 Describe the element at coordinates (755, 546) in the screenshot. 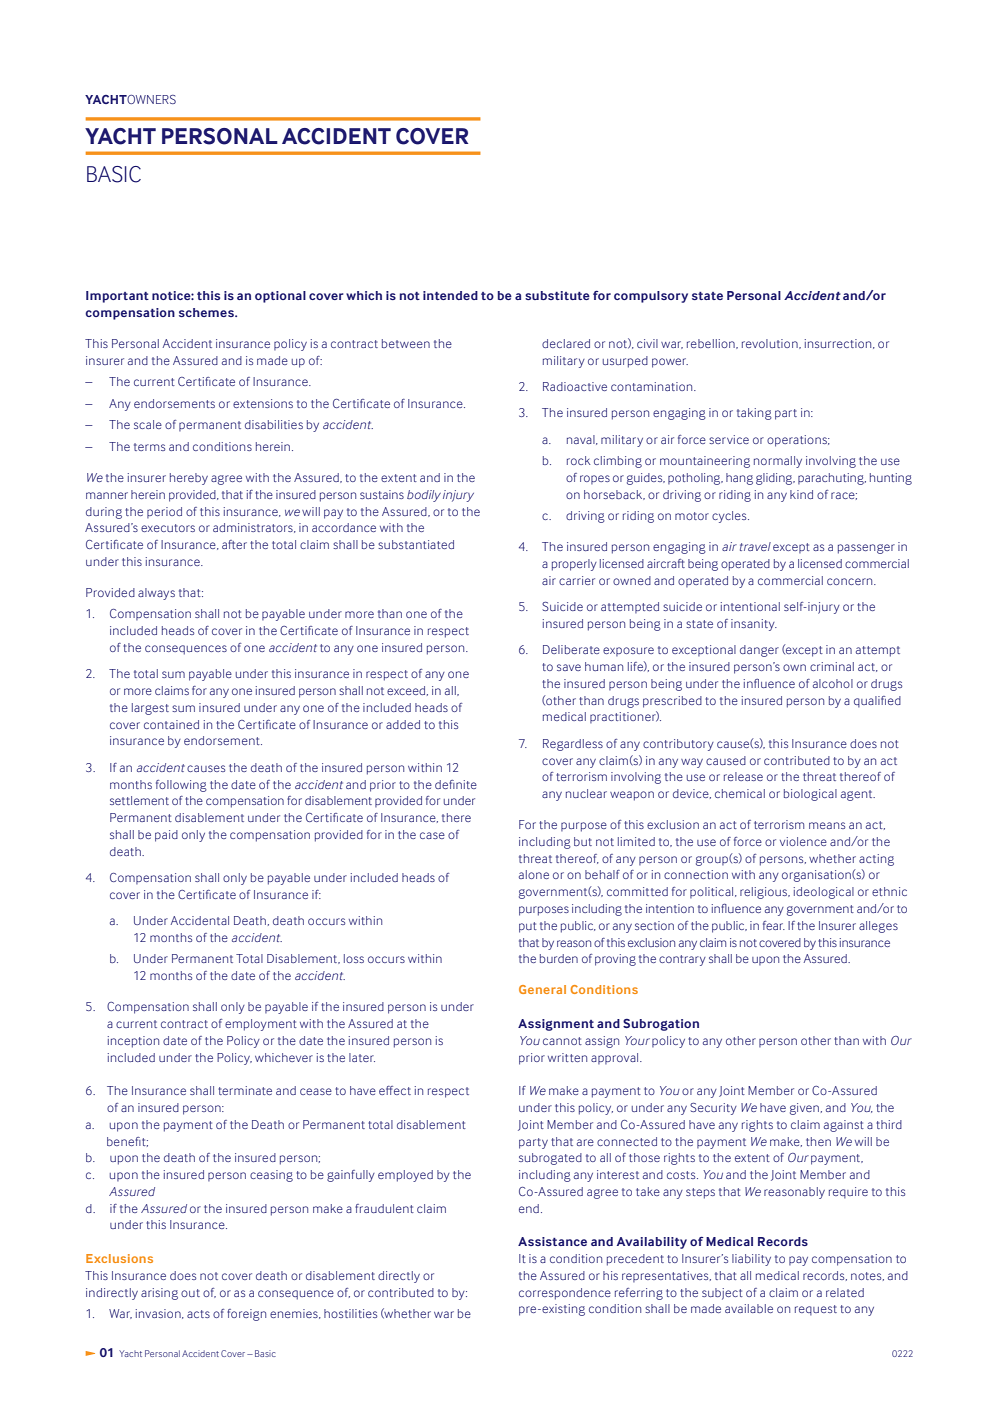

I see `travel` at that location.
